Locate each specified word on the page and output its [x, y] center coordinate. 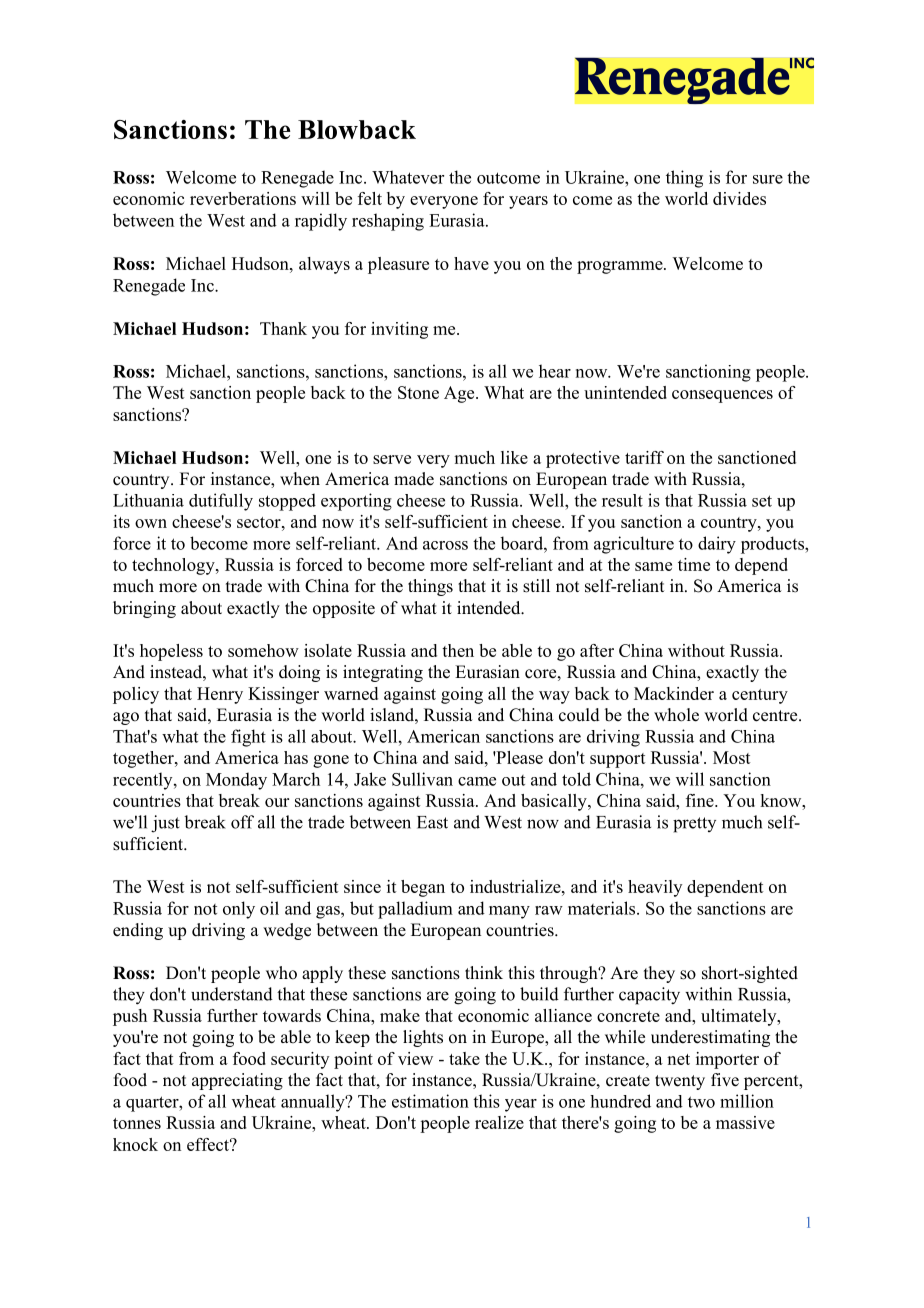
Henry [220, 695]
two [701, 1102]
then [458, 650]
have [471, 263]
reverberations [243, 198]
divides [739, 198]
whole [676, 715]
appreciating [237, 1081]
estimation [430, 1101]
